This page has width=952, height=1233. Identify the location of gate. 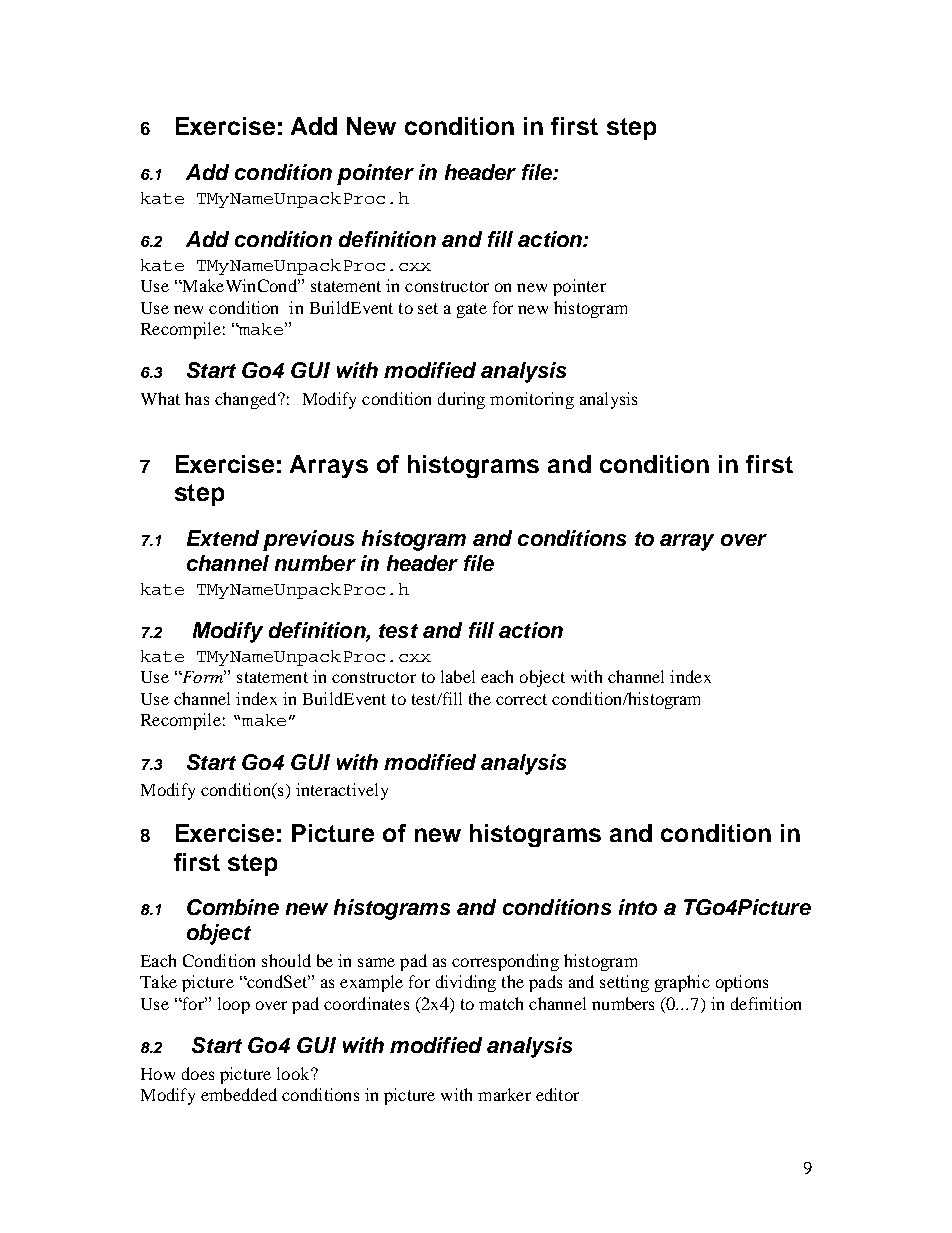
(472, 310).
